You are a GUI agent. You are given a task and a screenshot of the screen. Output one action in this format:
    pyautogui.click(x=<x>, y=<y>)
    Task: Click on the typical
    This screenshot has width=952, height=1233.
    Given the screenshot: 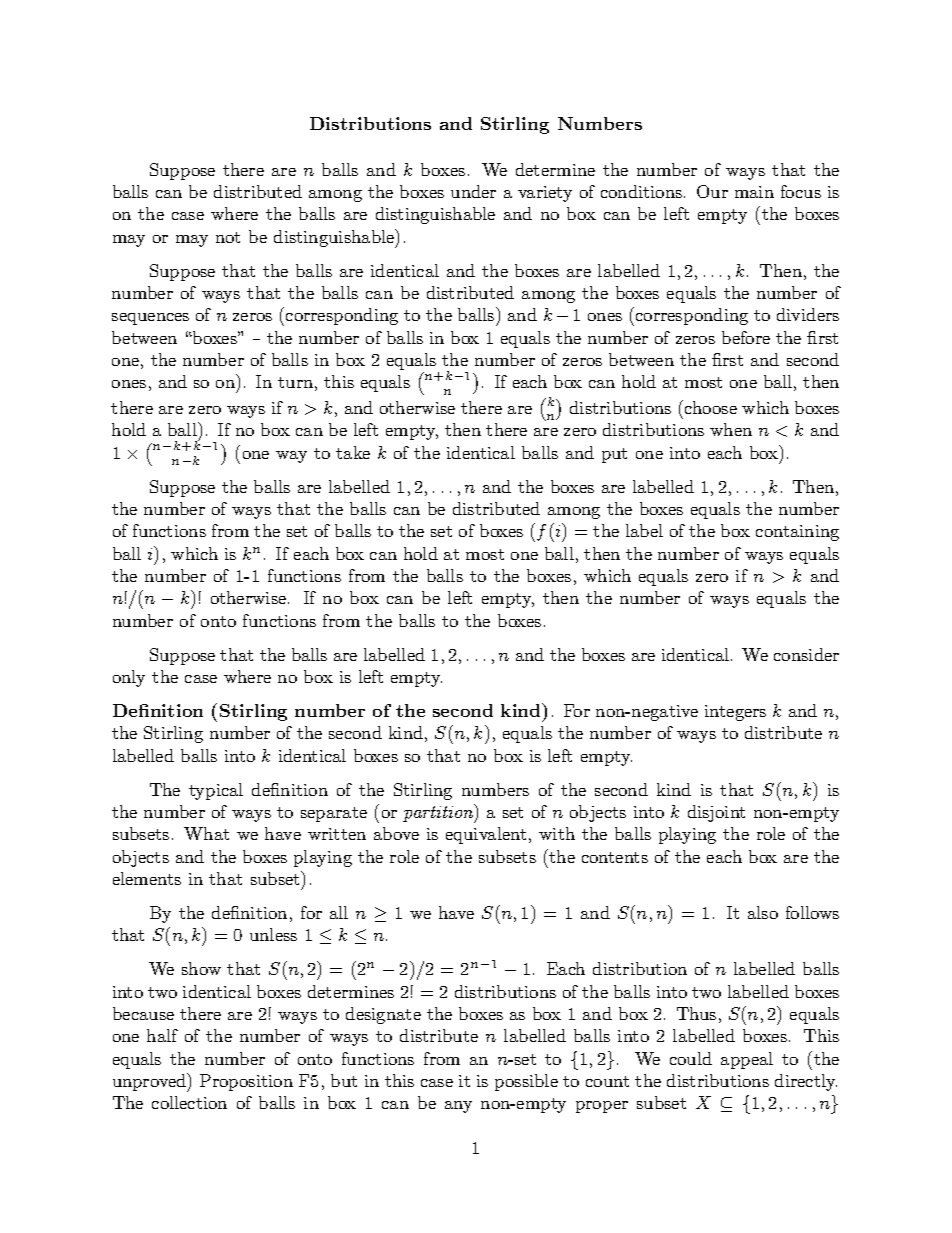 What is the action you would take?
    pyautogui.click(x=216, y=791)
